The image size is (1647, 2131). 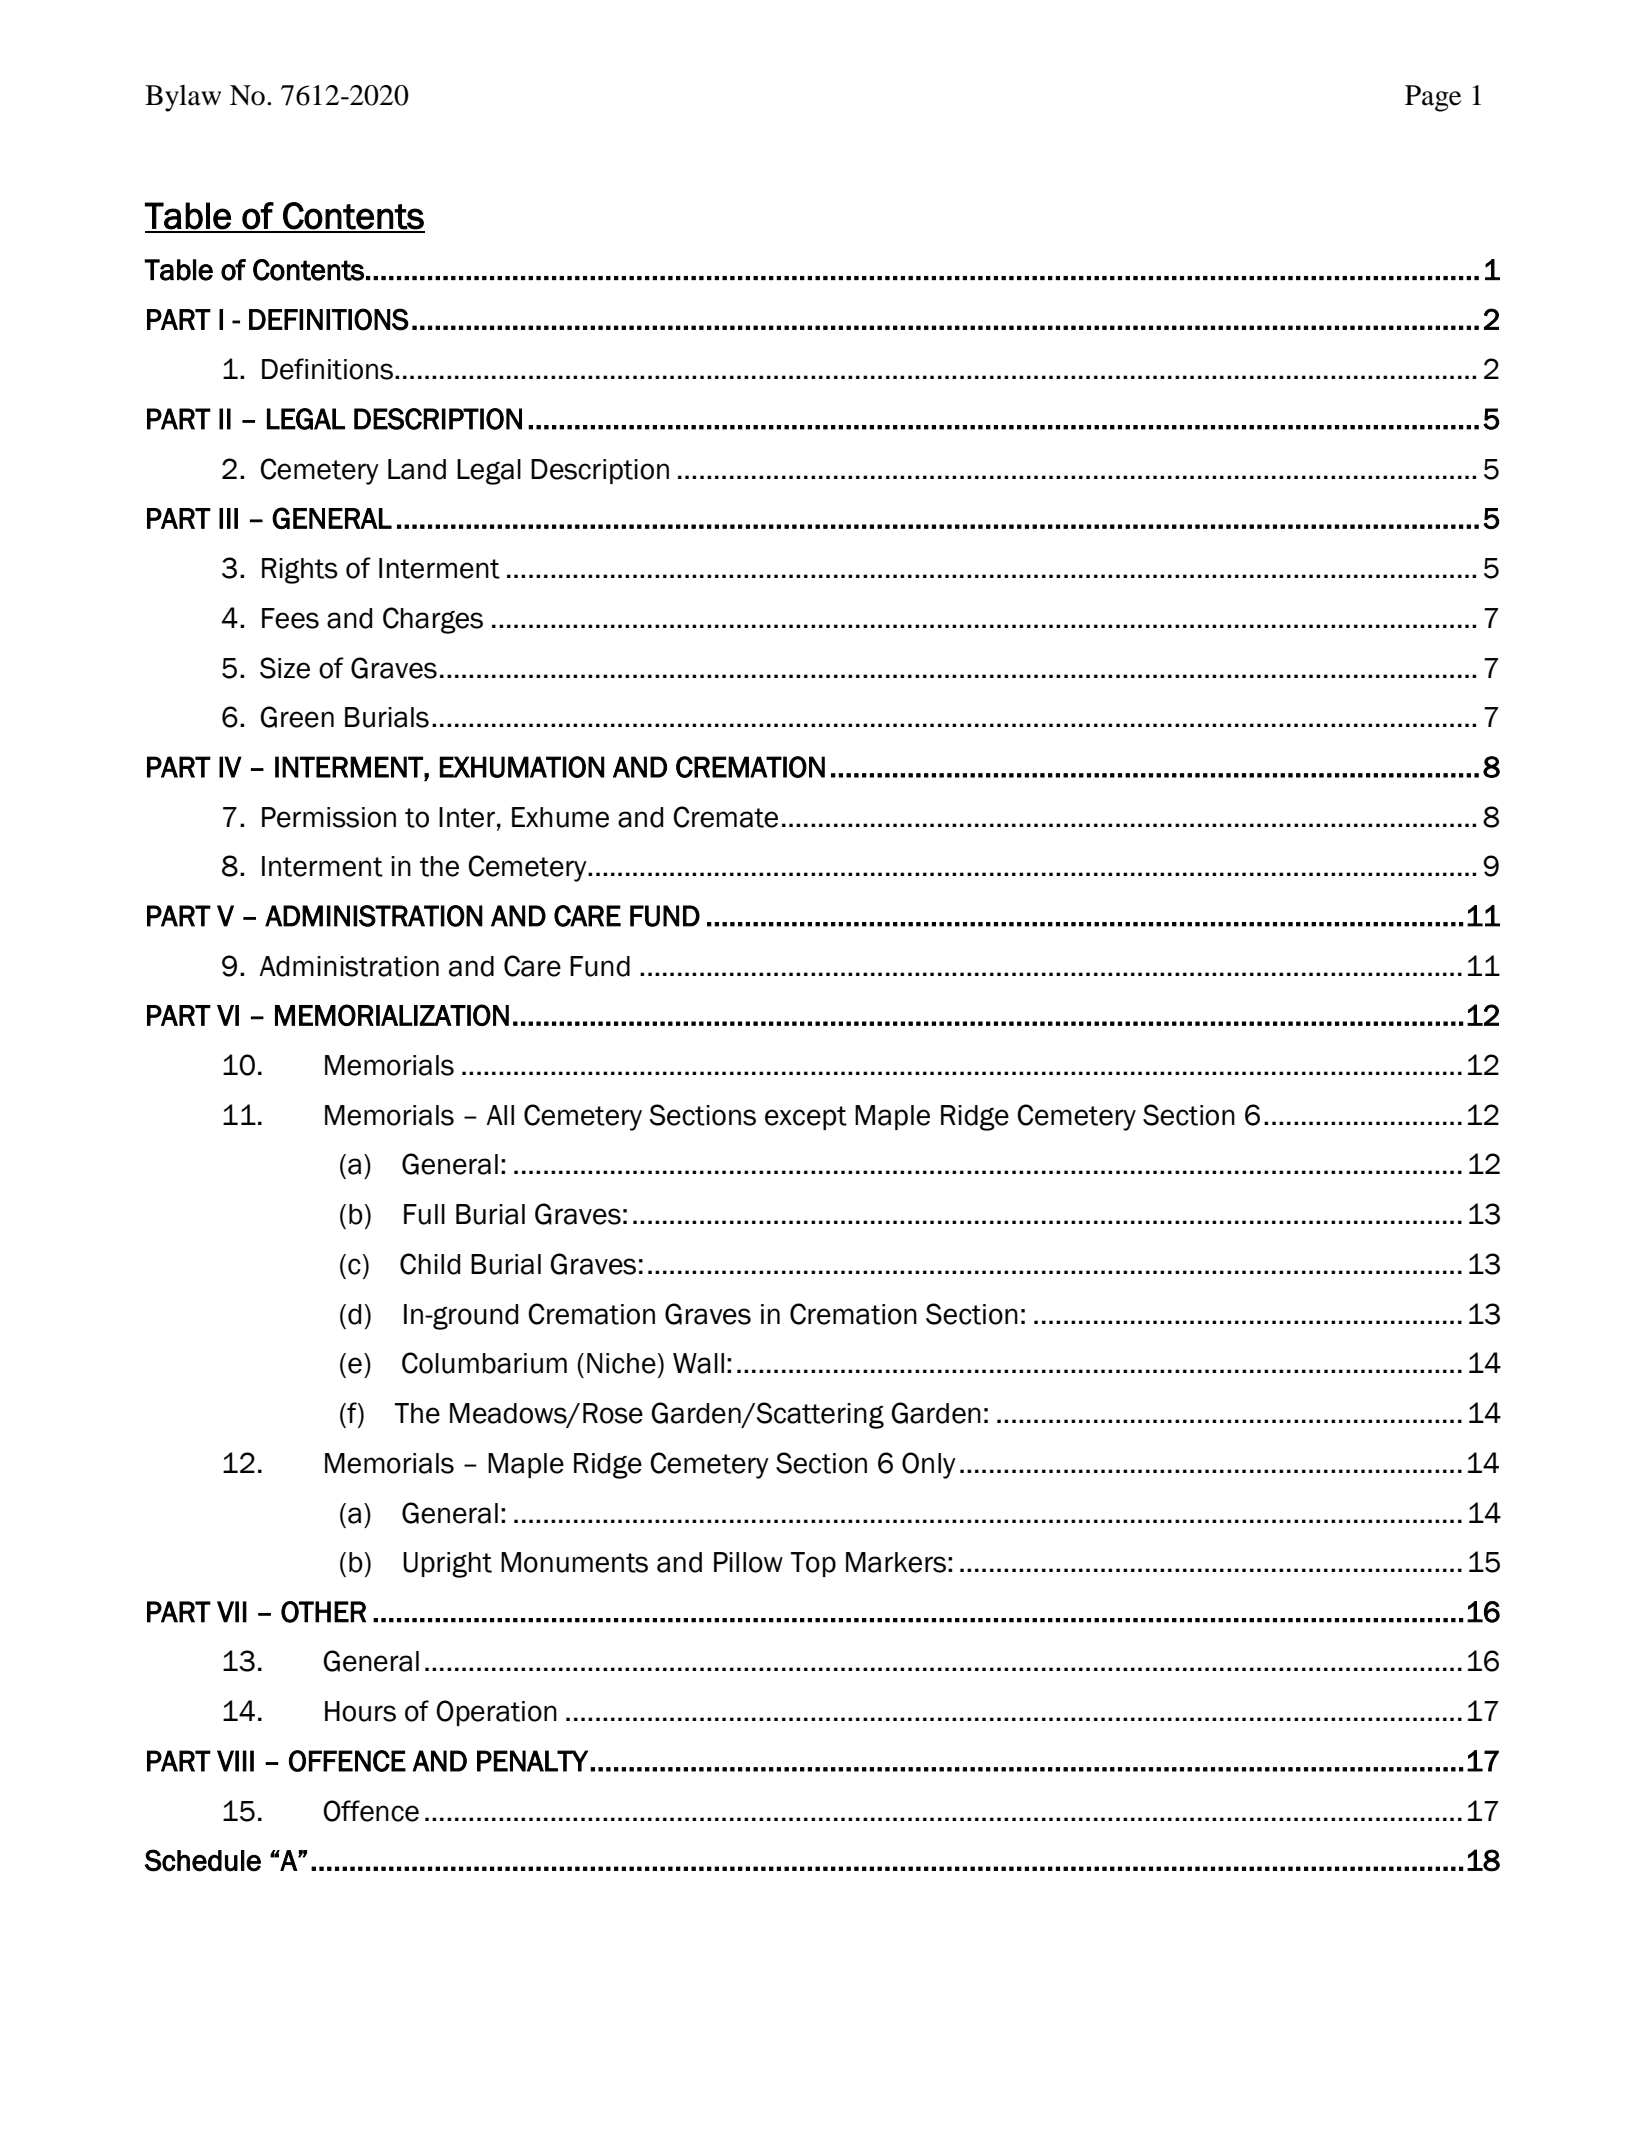 What do you see at coordinates (424, 1214) in the document?
I see `Full` at bounding box center [424, 1214].
